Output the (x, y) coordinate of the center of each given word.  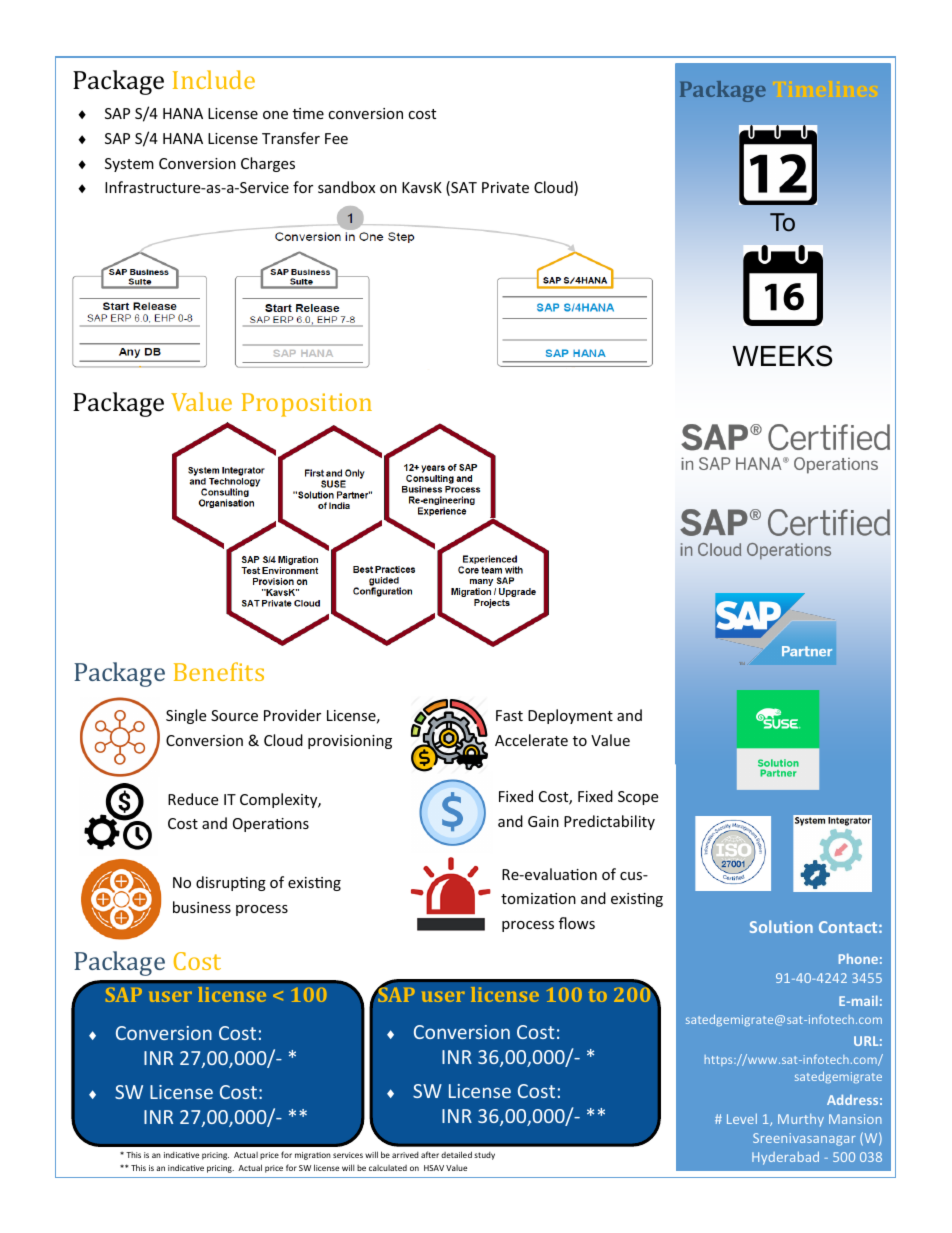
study (484, 1156)
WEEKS (782, 356)
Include (214, 79)
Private (505, 187)
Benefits (219, 671)
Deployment (570, 716)
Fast (509, 715)
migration (313, 1156)
